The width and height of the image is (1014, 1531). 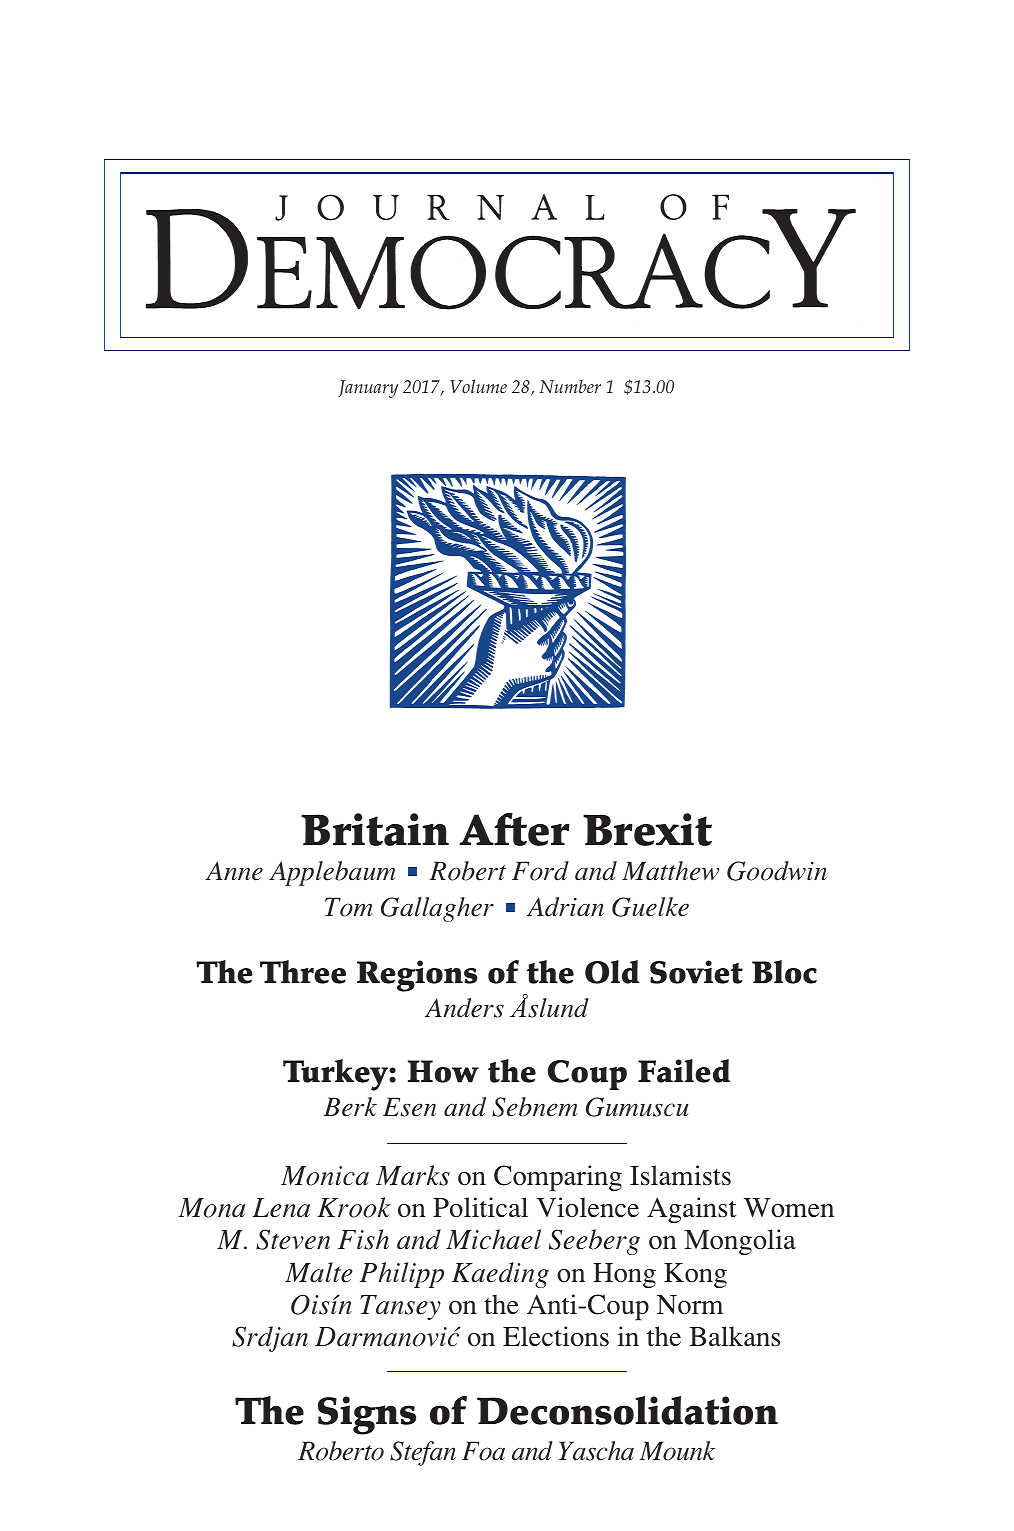 What do you see at coordinates (234, 871) in the image?
I see `Anne` at bounding box center [234, 871].
